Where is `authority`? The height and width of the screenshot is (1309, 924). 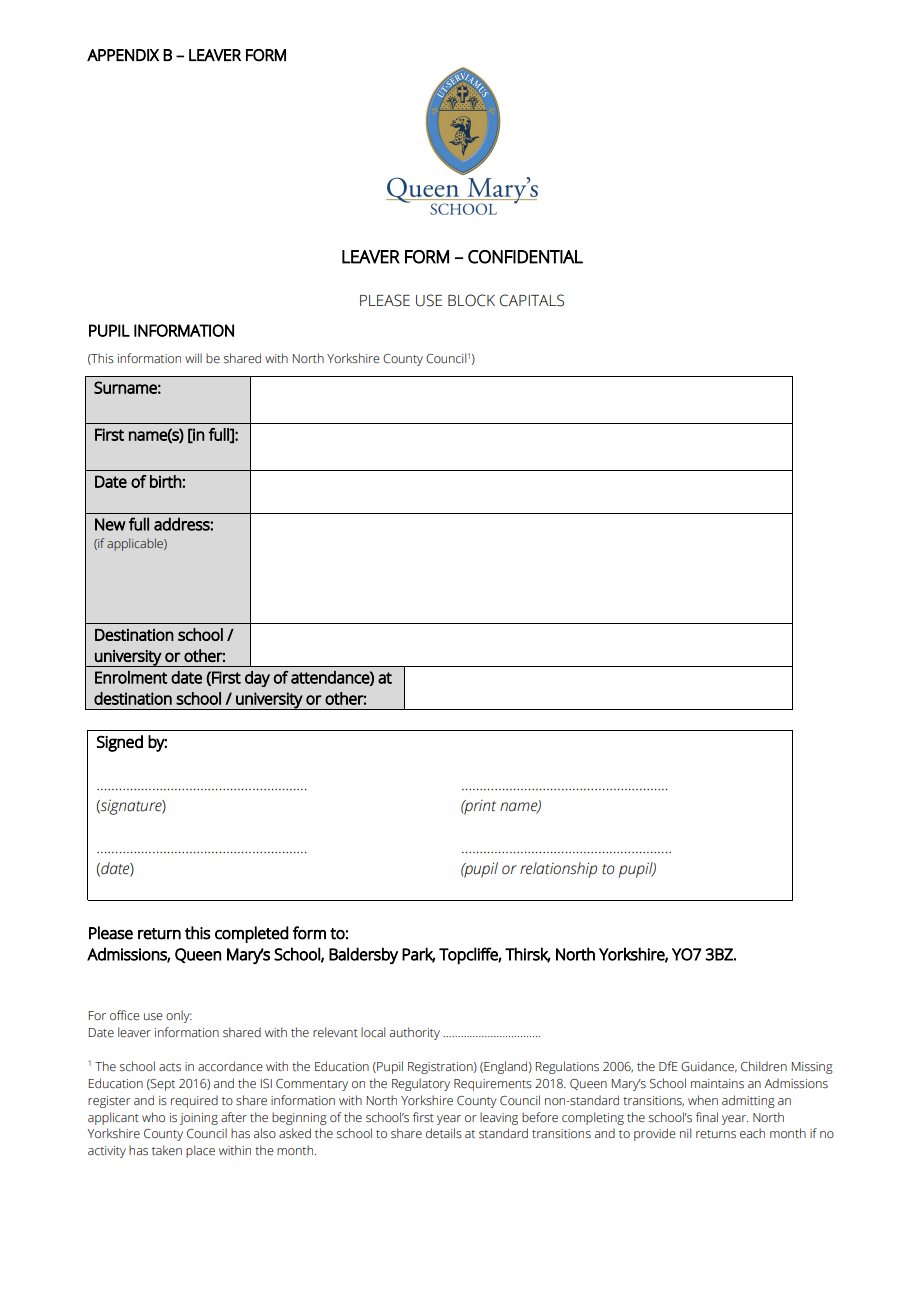 authority is located at coordinates (415, 1033).
